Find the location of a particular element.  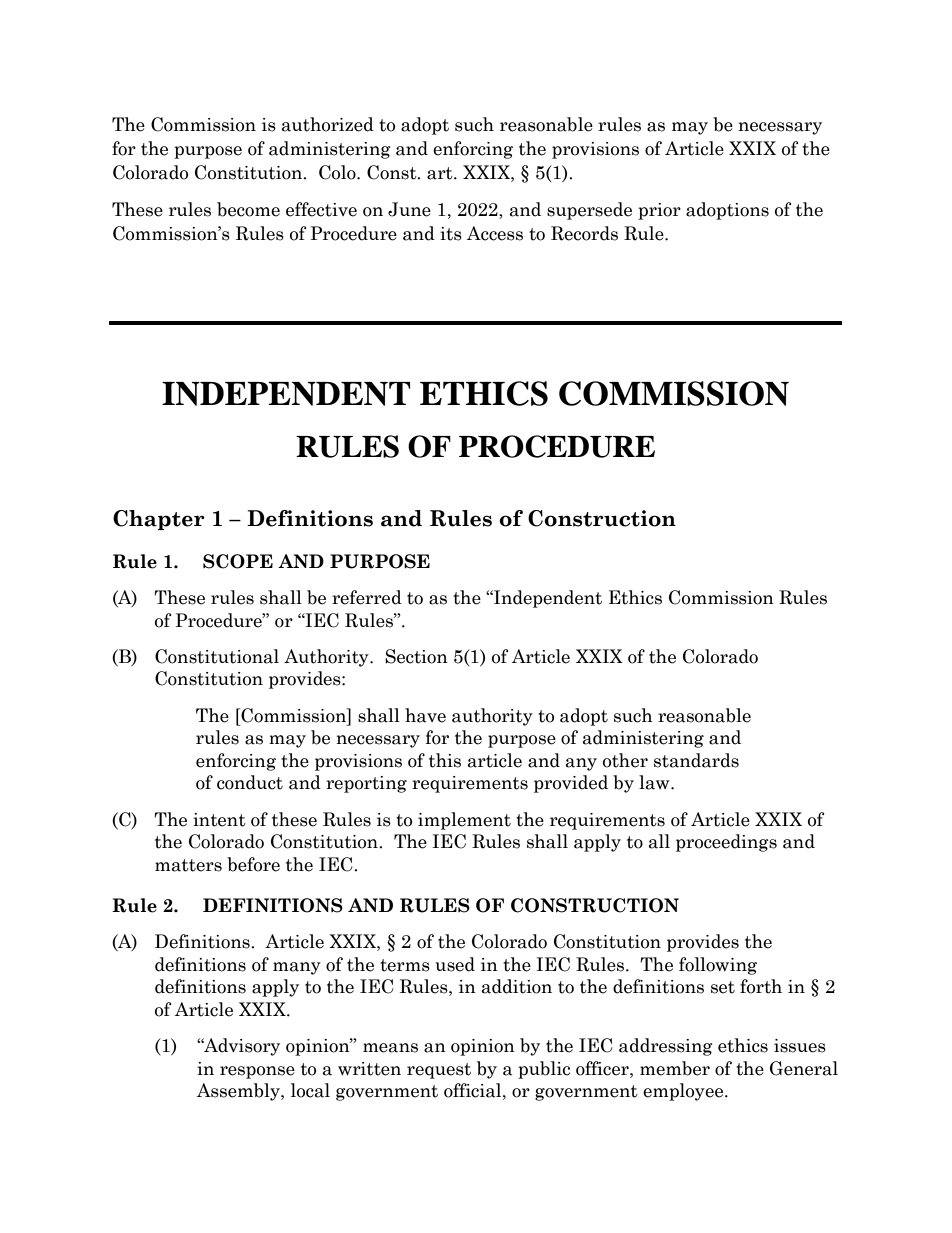

implement is located at coordinates (464, 821).
